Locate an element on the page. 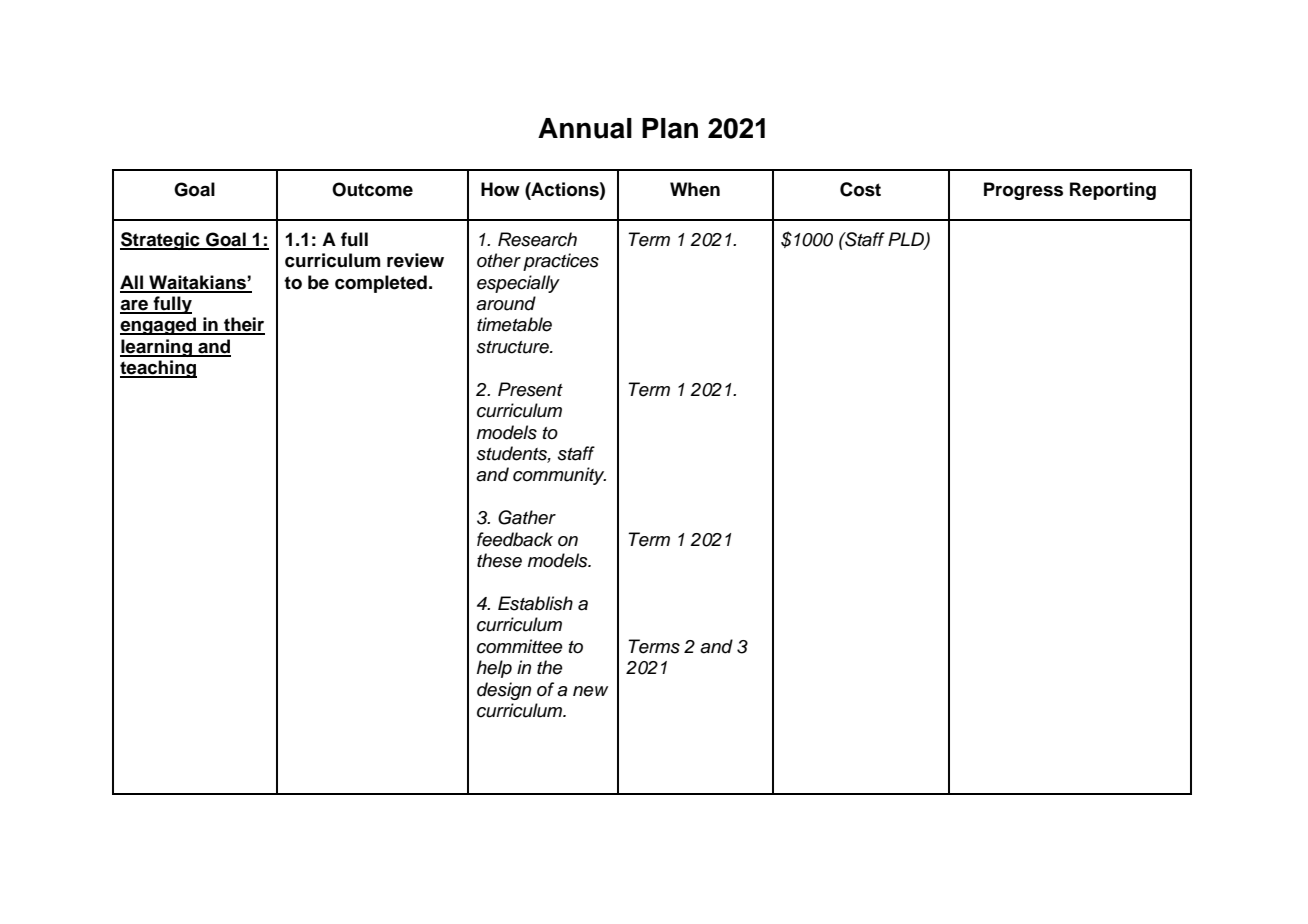 This image has height=924, width=1308. Present is located at coordinates (530, 389).
